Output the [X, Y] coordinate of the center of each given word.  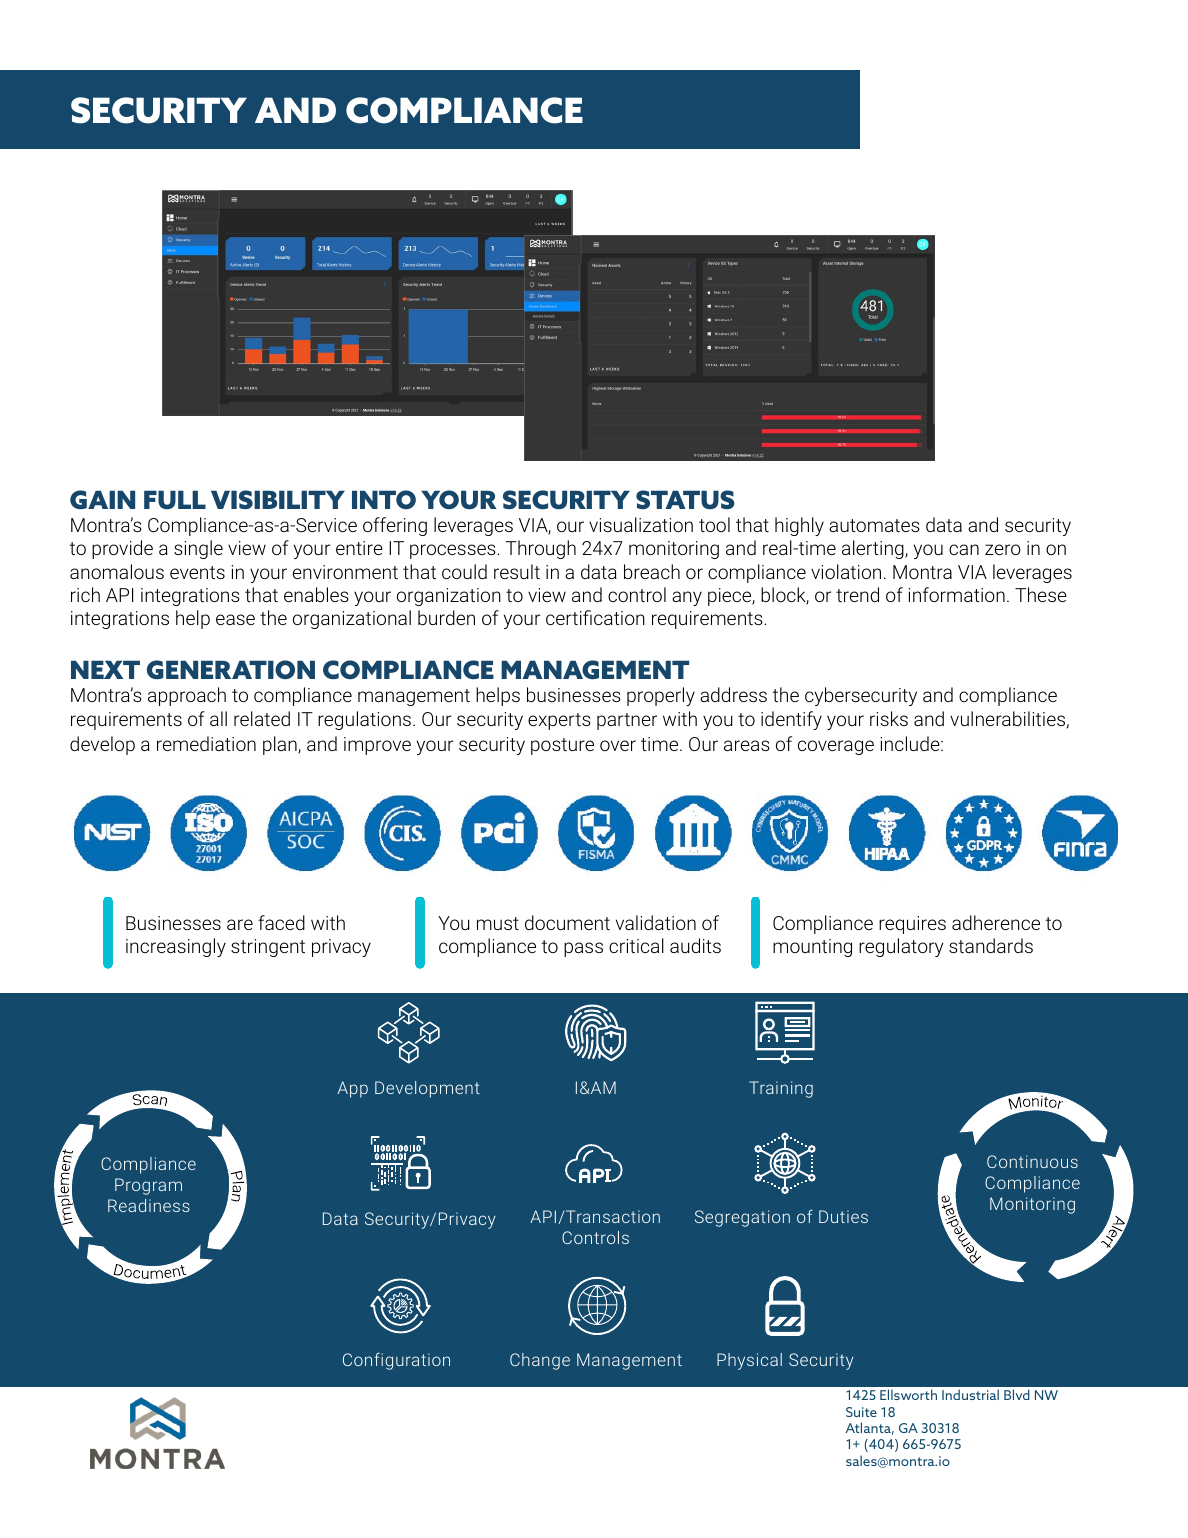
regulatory [901, 947]
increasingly [176, 947]
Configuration [396, 1361]
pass [583, 949]
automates [874, 525]
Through [540, 549]
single [198, 549]
